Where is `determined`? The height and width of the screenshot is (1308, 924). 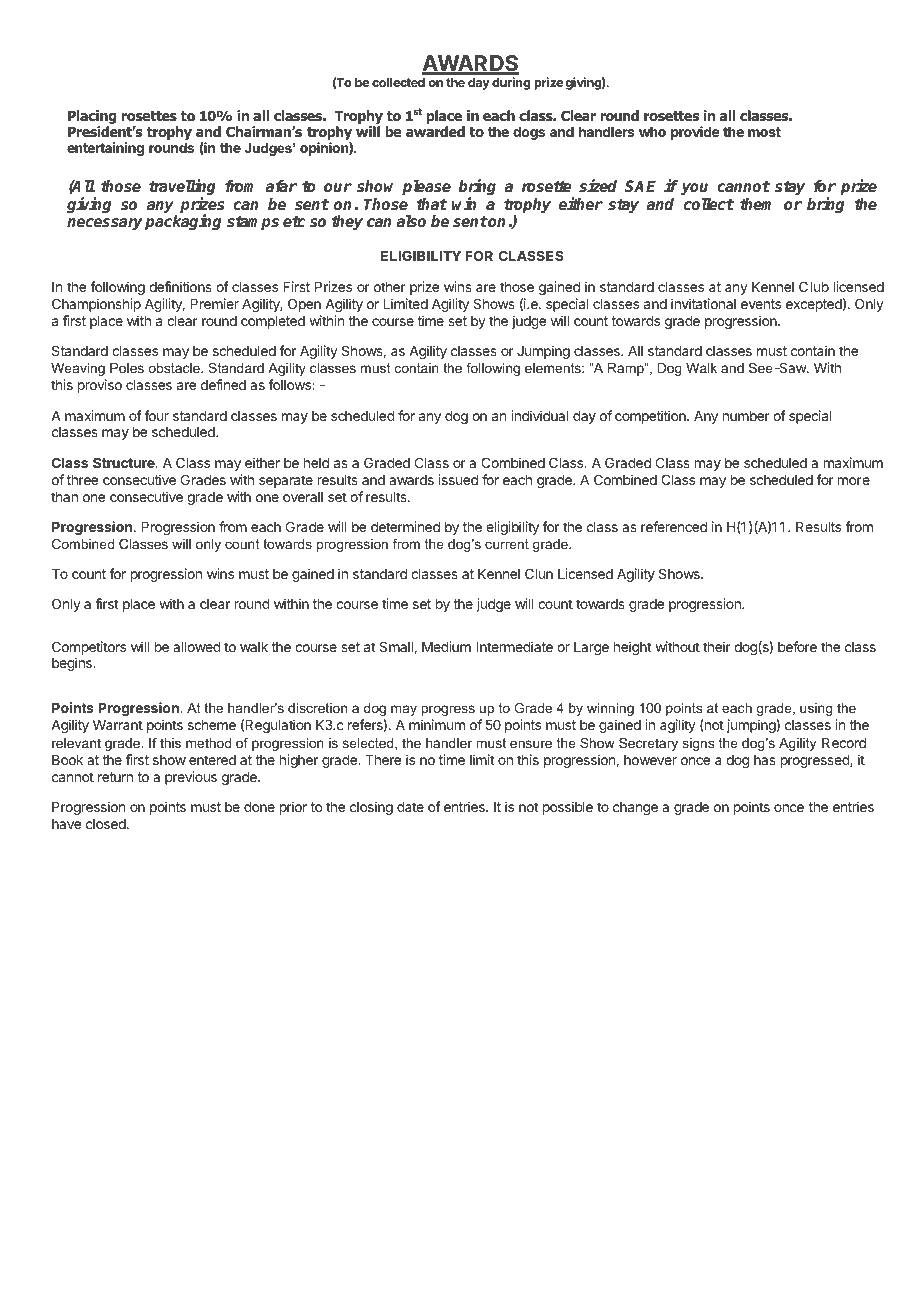
determined is located at coordinates (405, 526).
